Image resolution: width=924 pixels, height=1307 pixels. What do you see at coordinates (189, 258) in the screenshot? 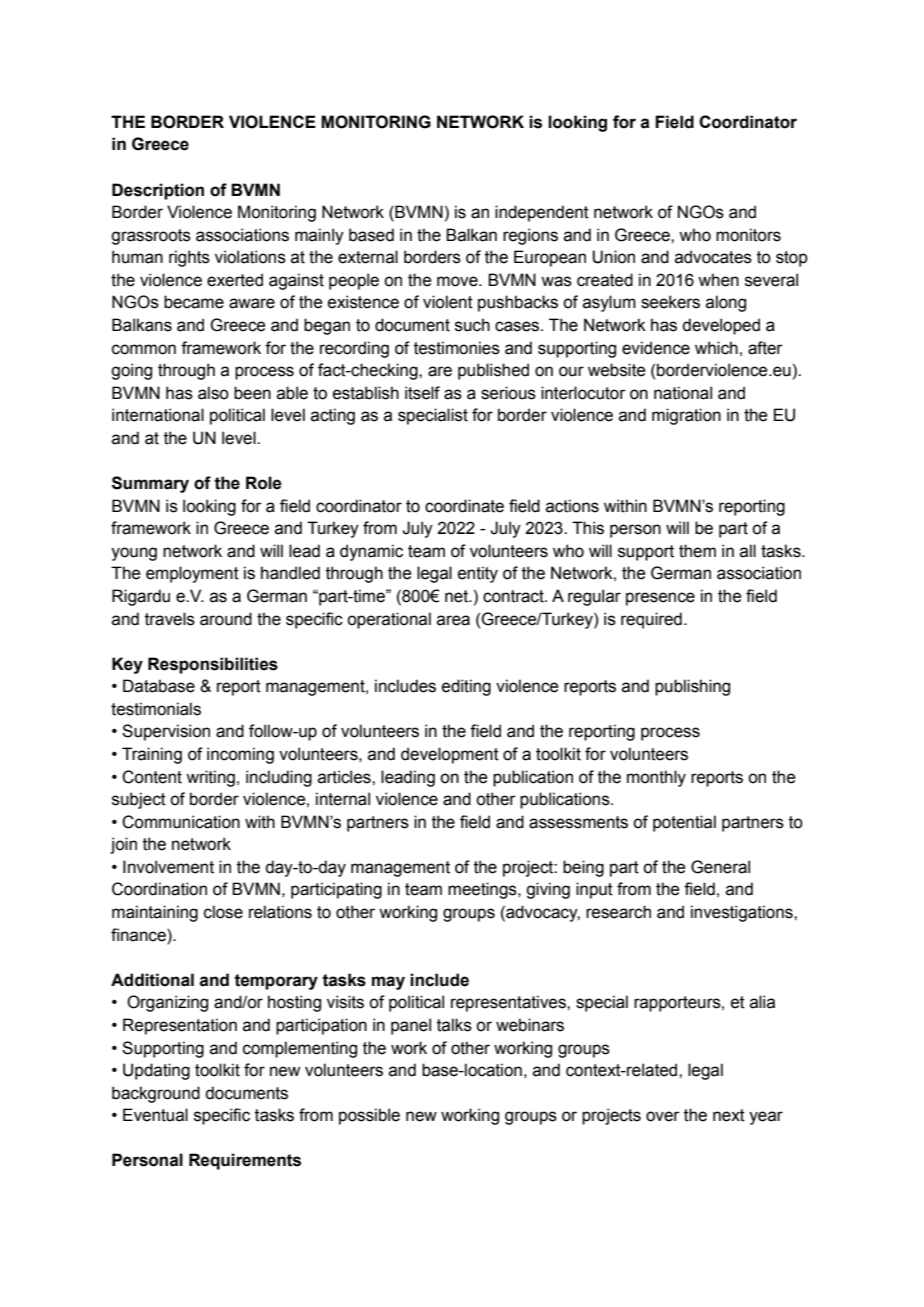
I see `rights` at bounding box center [189, 258].
